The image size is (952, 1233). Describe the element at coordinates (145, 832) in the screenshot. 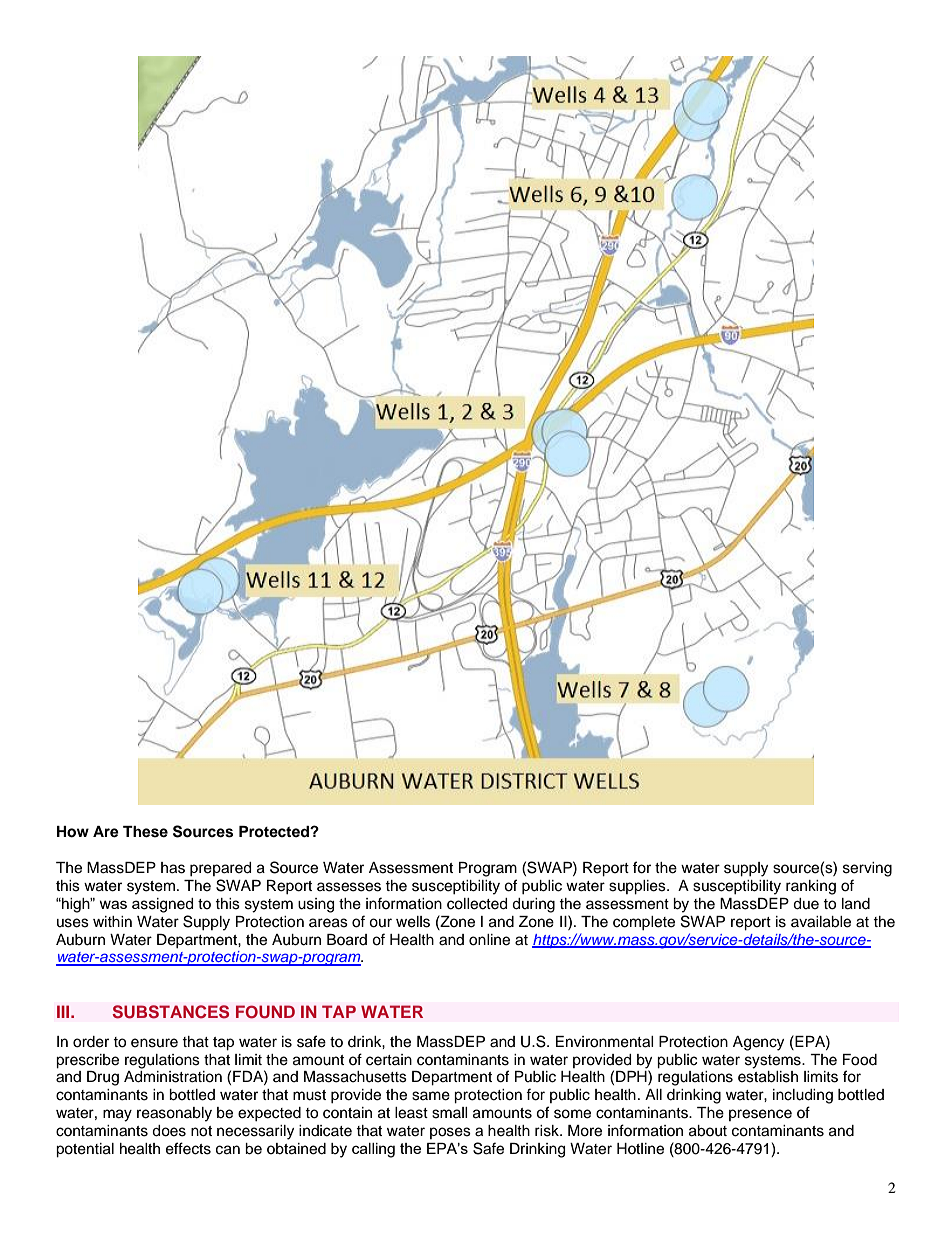

I see `These` at that location.
